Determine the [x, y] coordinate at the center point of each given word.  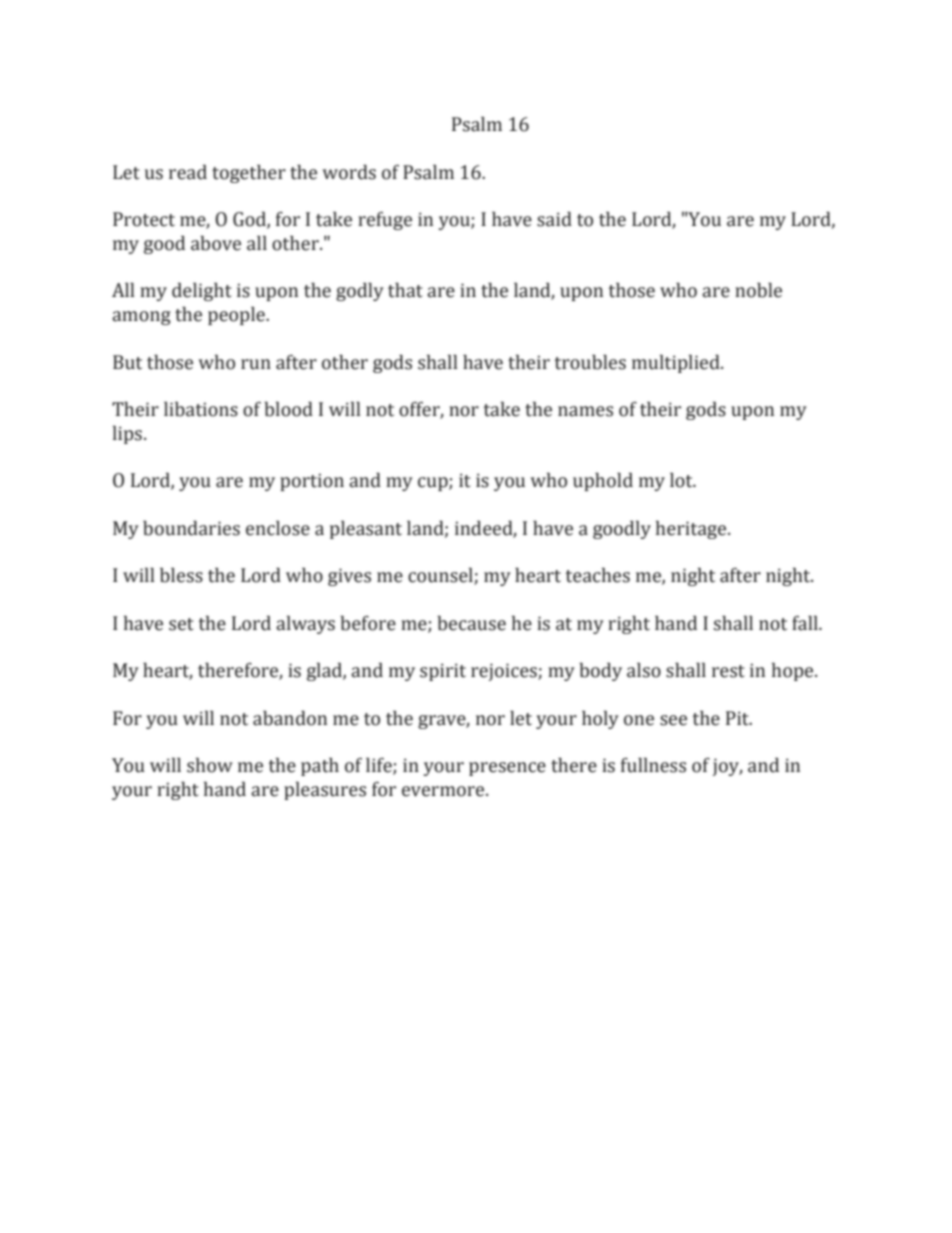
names [585, 411]
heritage [692, 530]
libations [201, 409]
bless [181, 575]
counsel [441, 576]
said [554, 219]
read [188, 172]
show [210, 765]
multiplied [677, 363]
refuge [385, 221]
